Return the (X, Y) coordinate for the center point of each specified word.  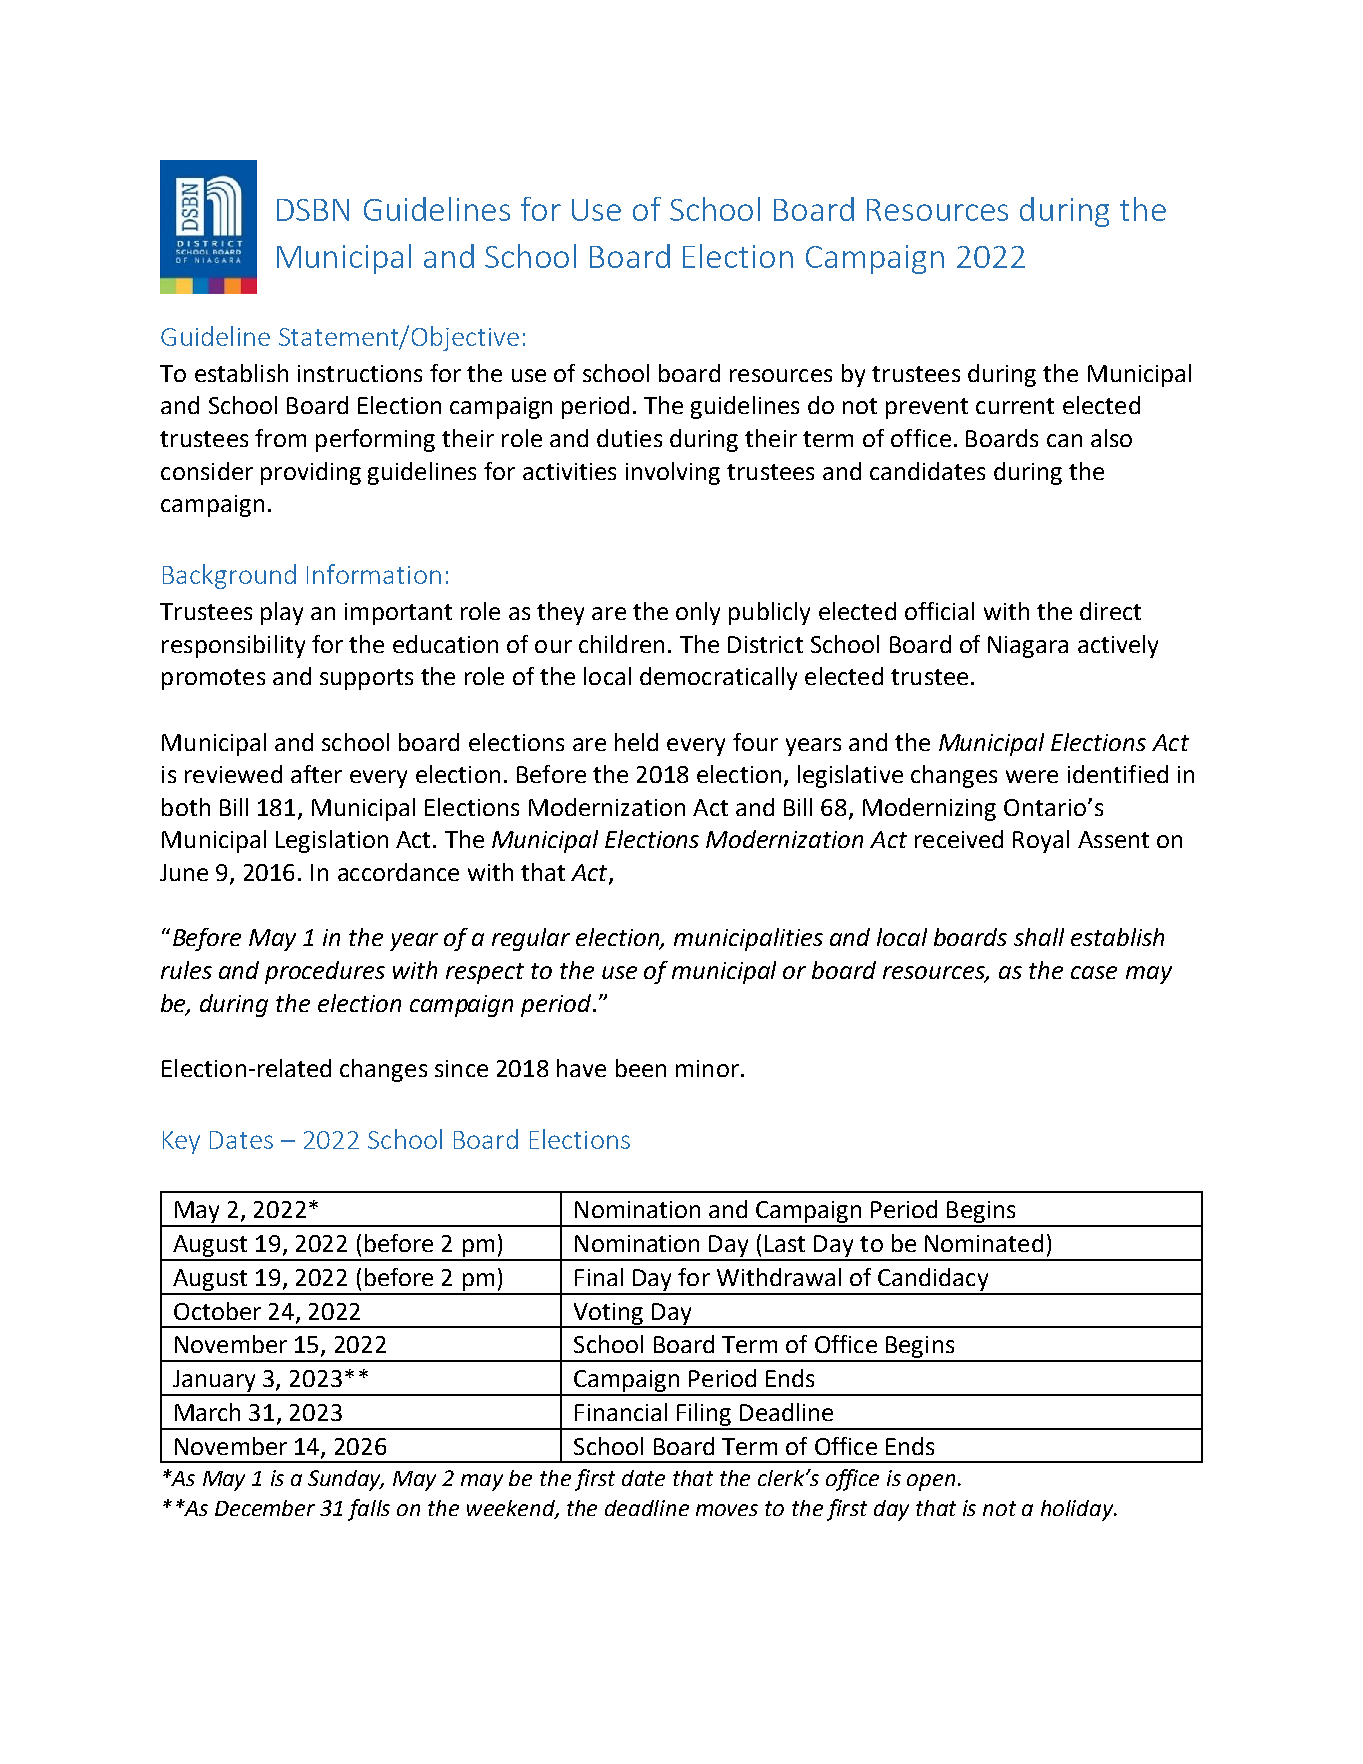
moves (727, 1510)
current (1015, 406)
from (280, 438)
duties (629, 438)
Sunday (346, 1480)
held (636, 742)
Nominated (984, 1243)
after (316, 774)
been (641, 1068)
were (1032, 776)
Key (181, 1142)
